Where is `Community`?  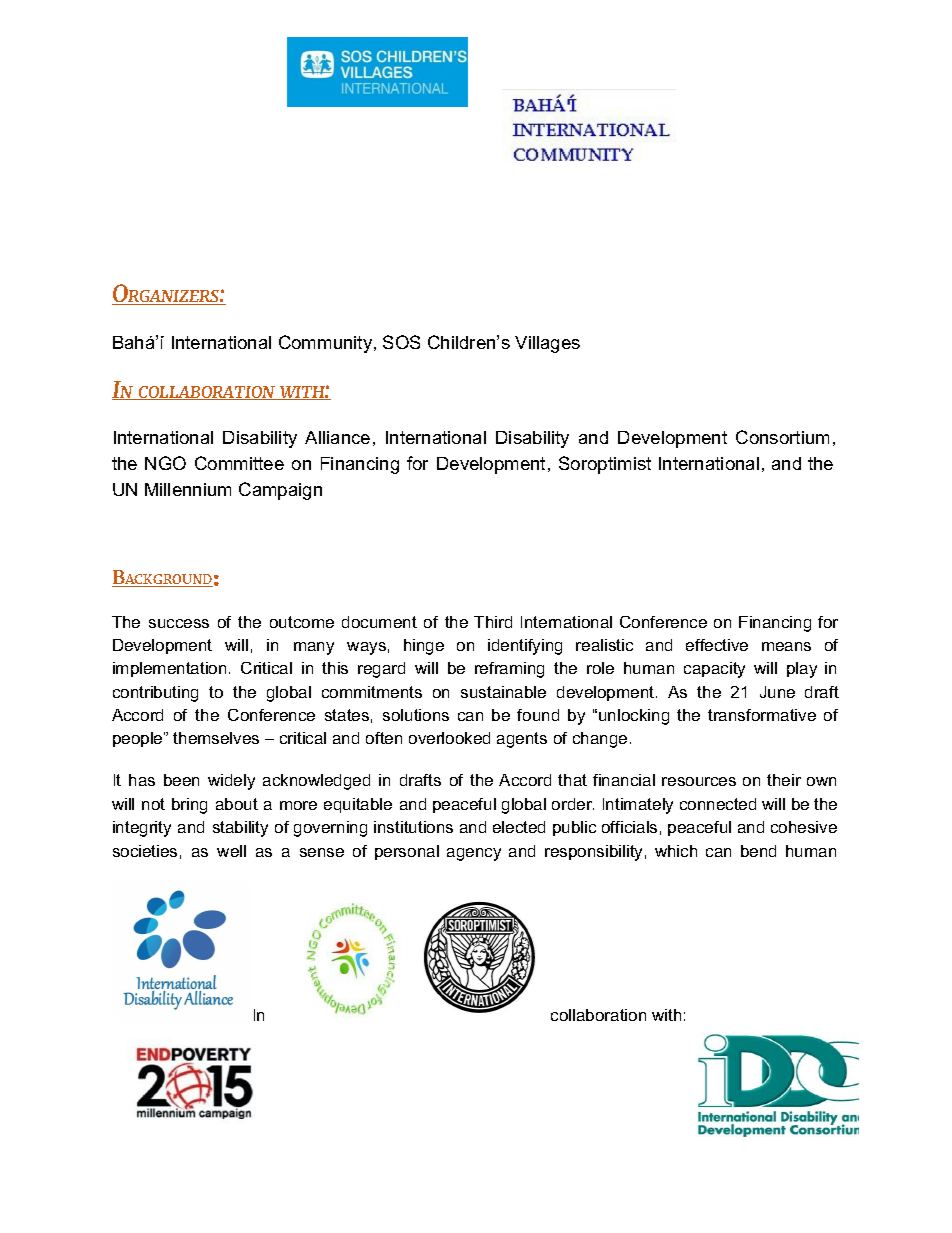
Community is located at coordinates (327, 344).
